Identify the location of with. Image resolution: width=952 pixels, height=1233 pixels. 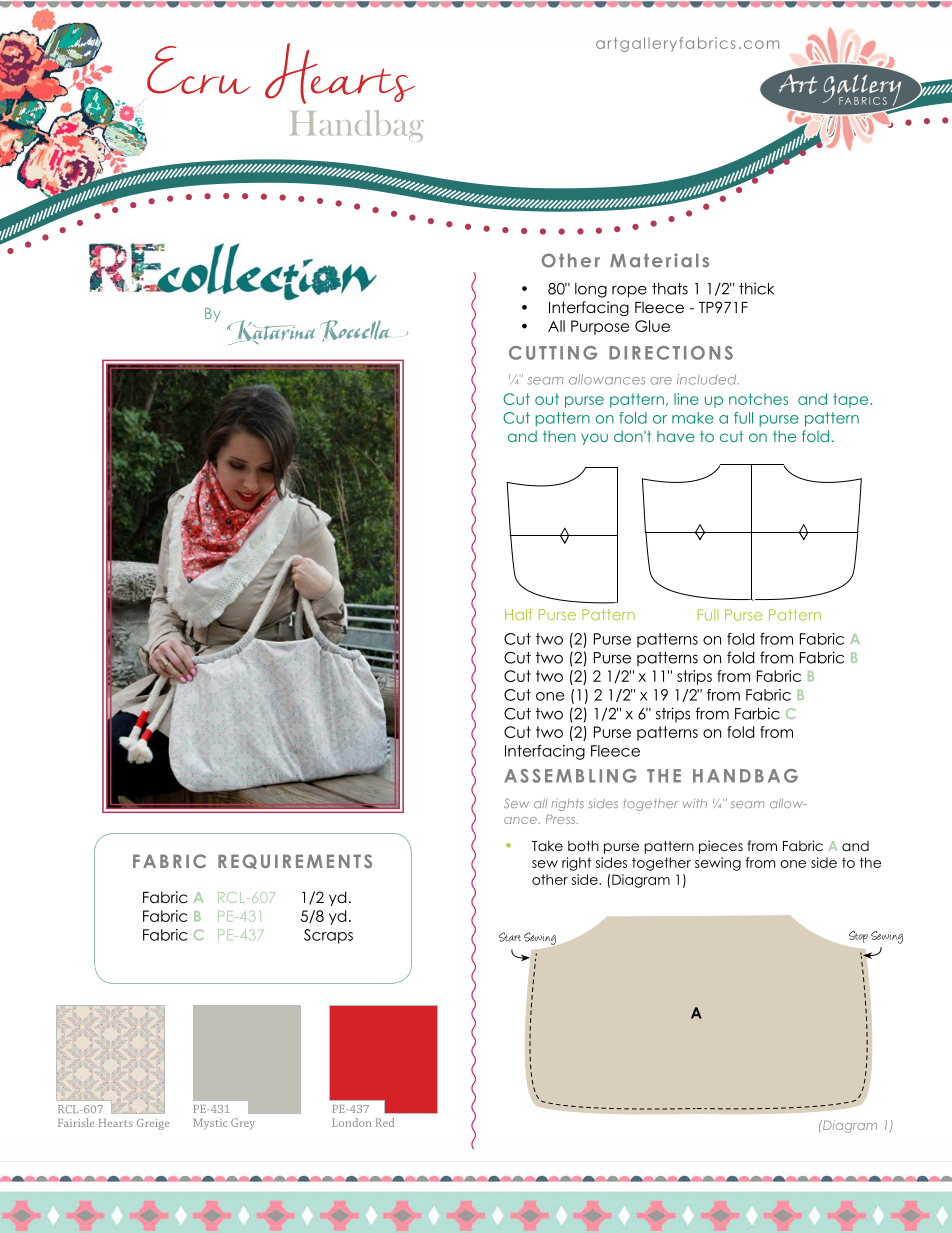
(695, 803).
